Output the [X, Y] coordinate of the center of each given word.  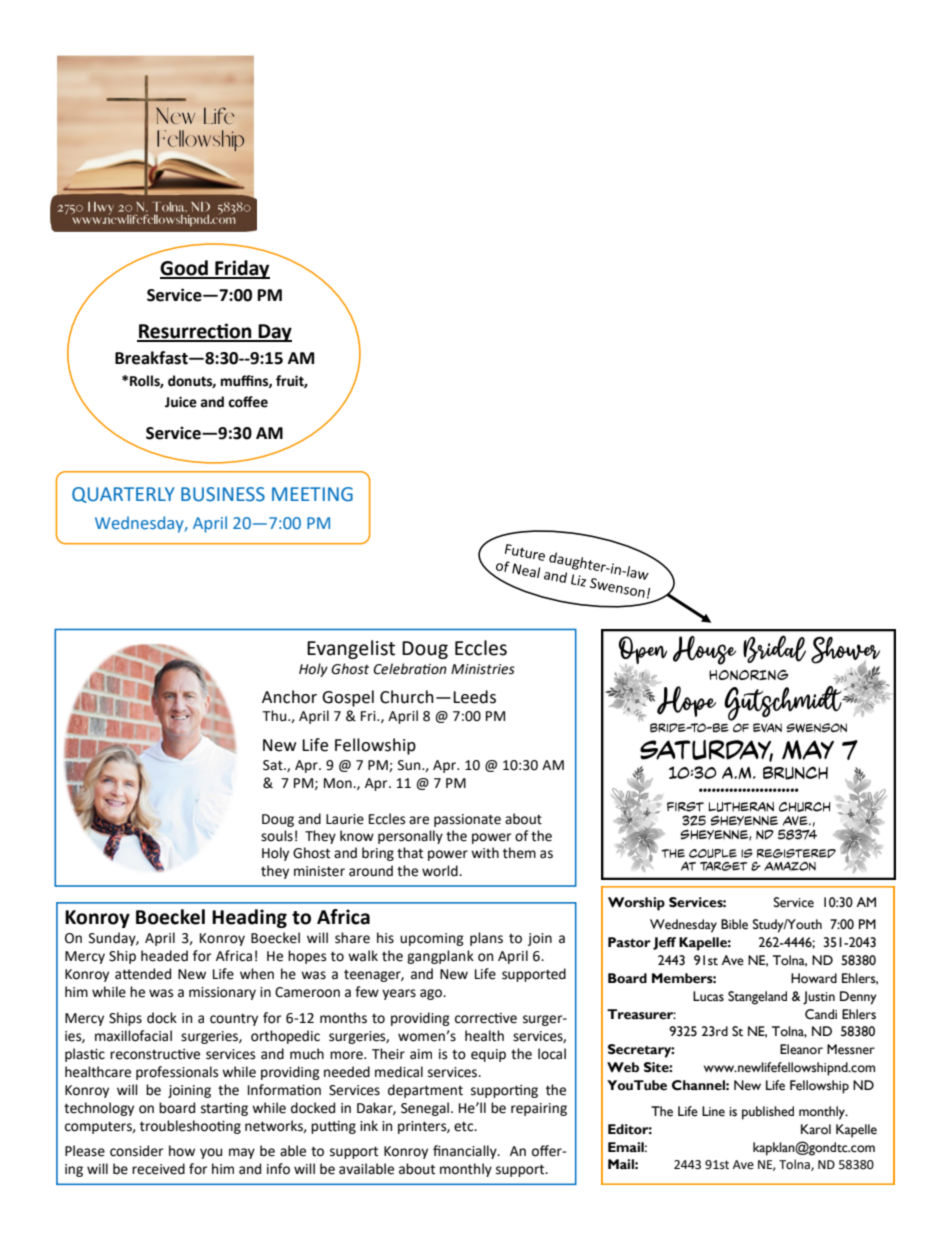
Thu [275, 716]
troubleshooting [190, 1127]
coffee [248, 402]
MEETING [312, 494]
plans [486, 939]
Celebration [410, 669]
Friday [241, 269]
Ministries [483, 669]
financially [466, 1152]
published [768, 1113]
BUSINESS [223, 494]
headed [164, 956]
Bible [734, 924]
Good [185, 269]
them [519, 853]
